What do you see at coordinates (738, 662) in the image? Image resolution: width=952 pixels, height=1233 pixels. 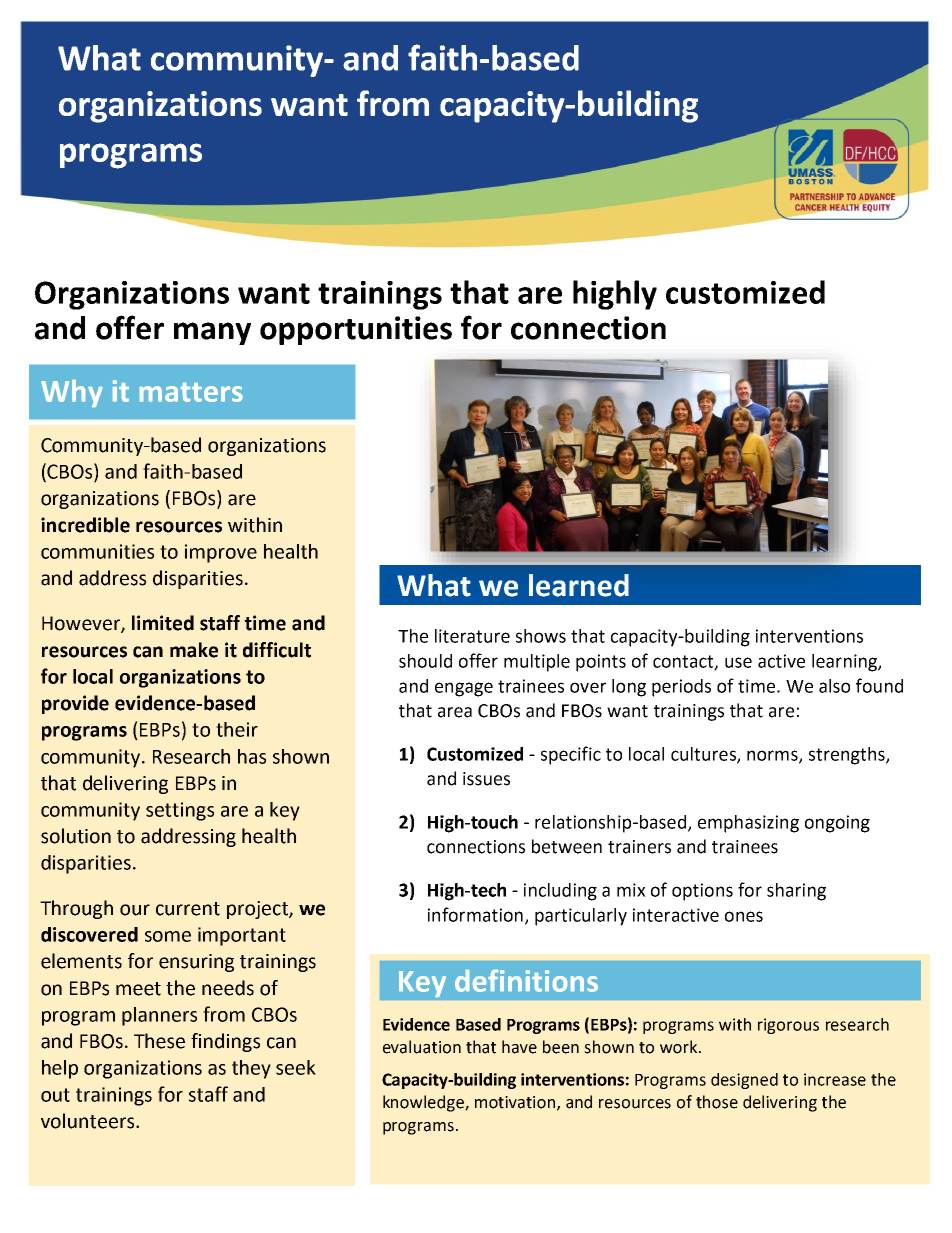 I see `use` at bounding box center [738, 662].
